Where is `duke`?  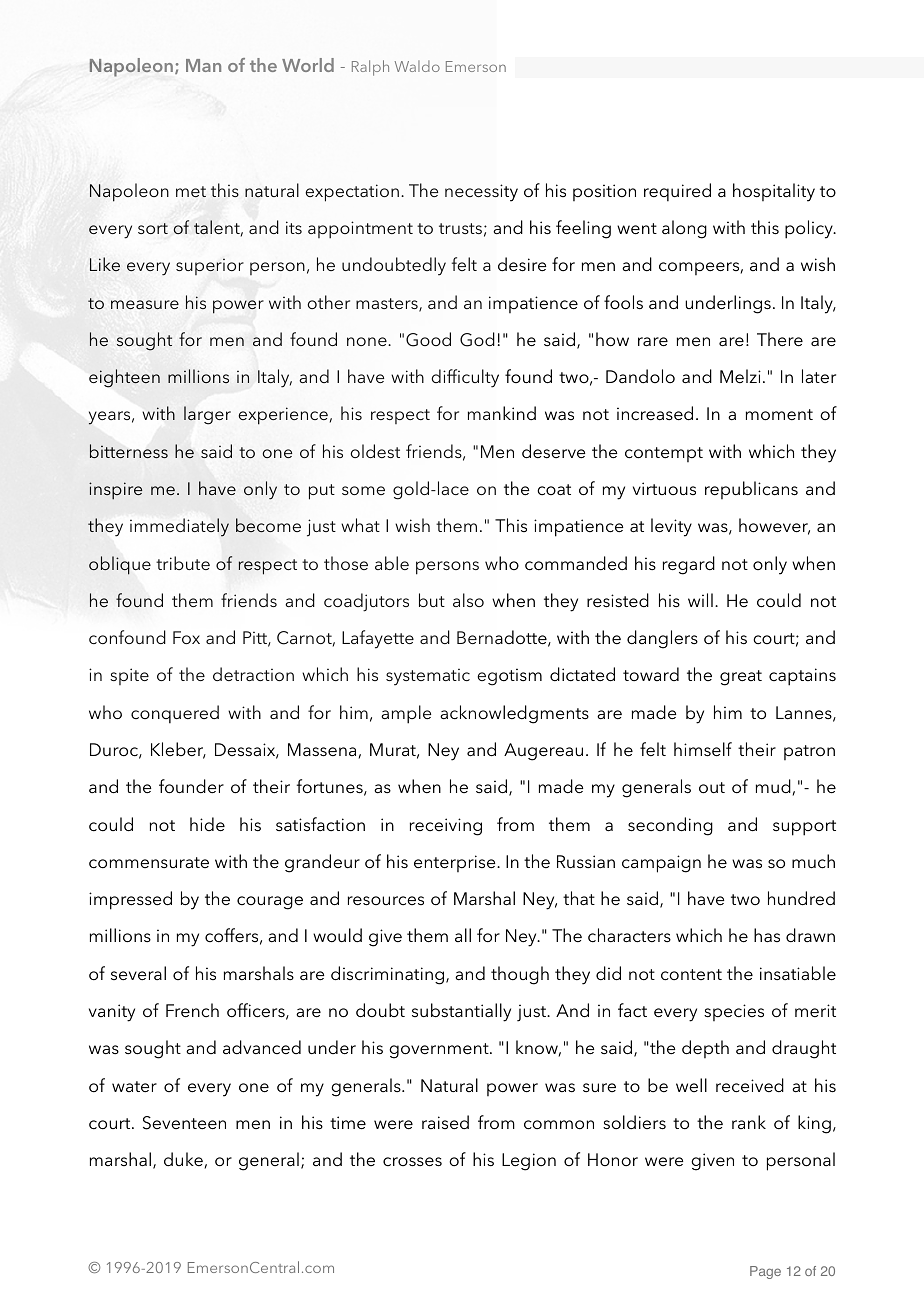
duke is located at coordinates (183, 1159).
